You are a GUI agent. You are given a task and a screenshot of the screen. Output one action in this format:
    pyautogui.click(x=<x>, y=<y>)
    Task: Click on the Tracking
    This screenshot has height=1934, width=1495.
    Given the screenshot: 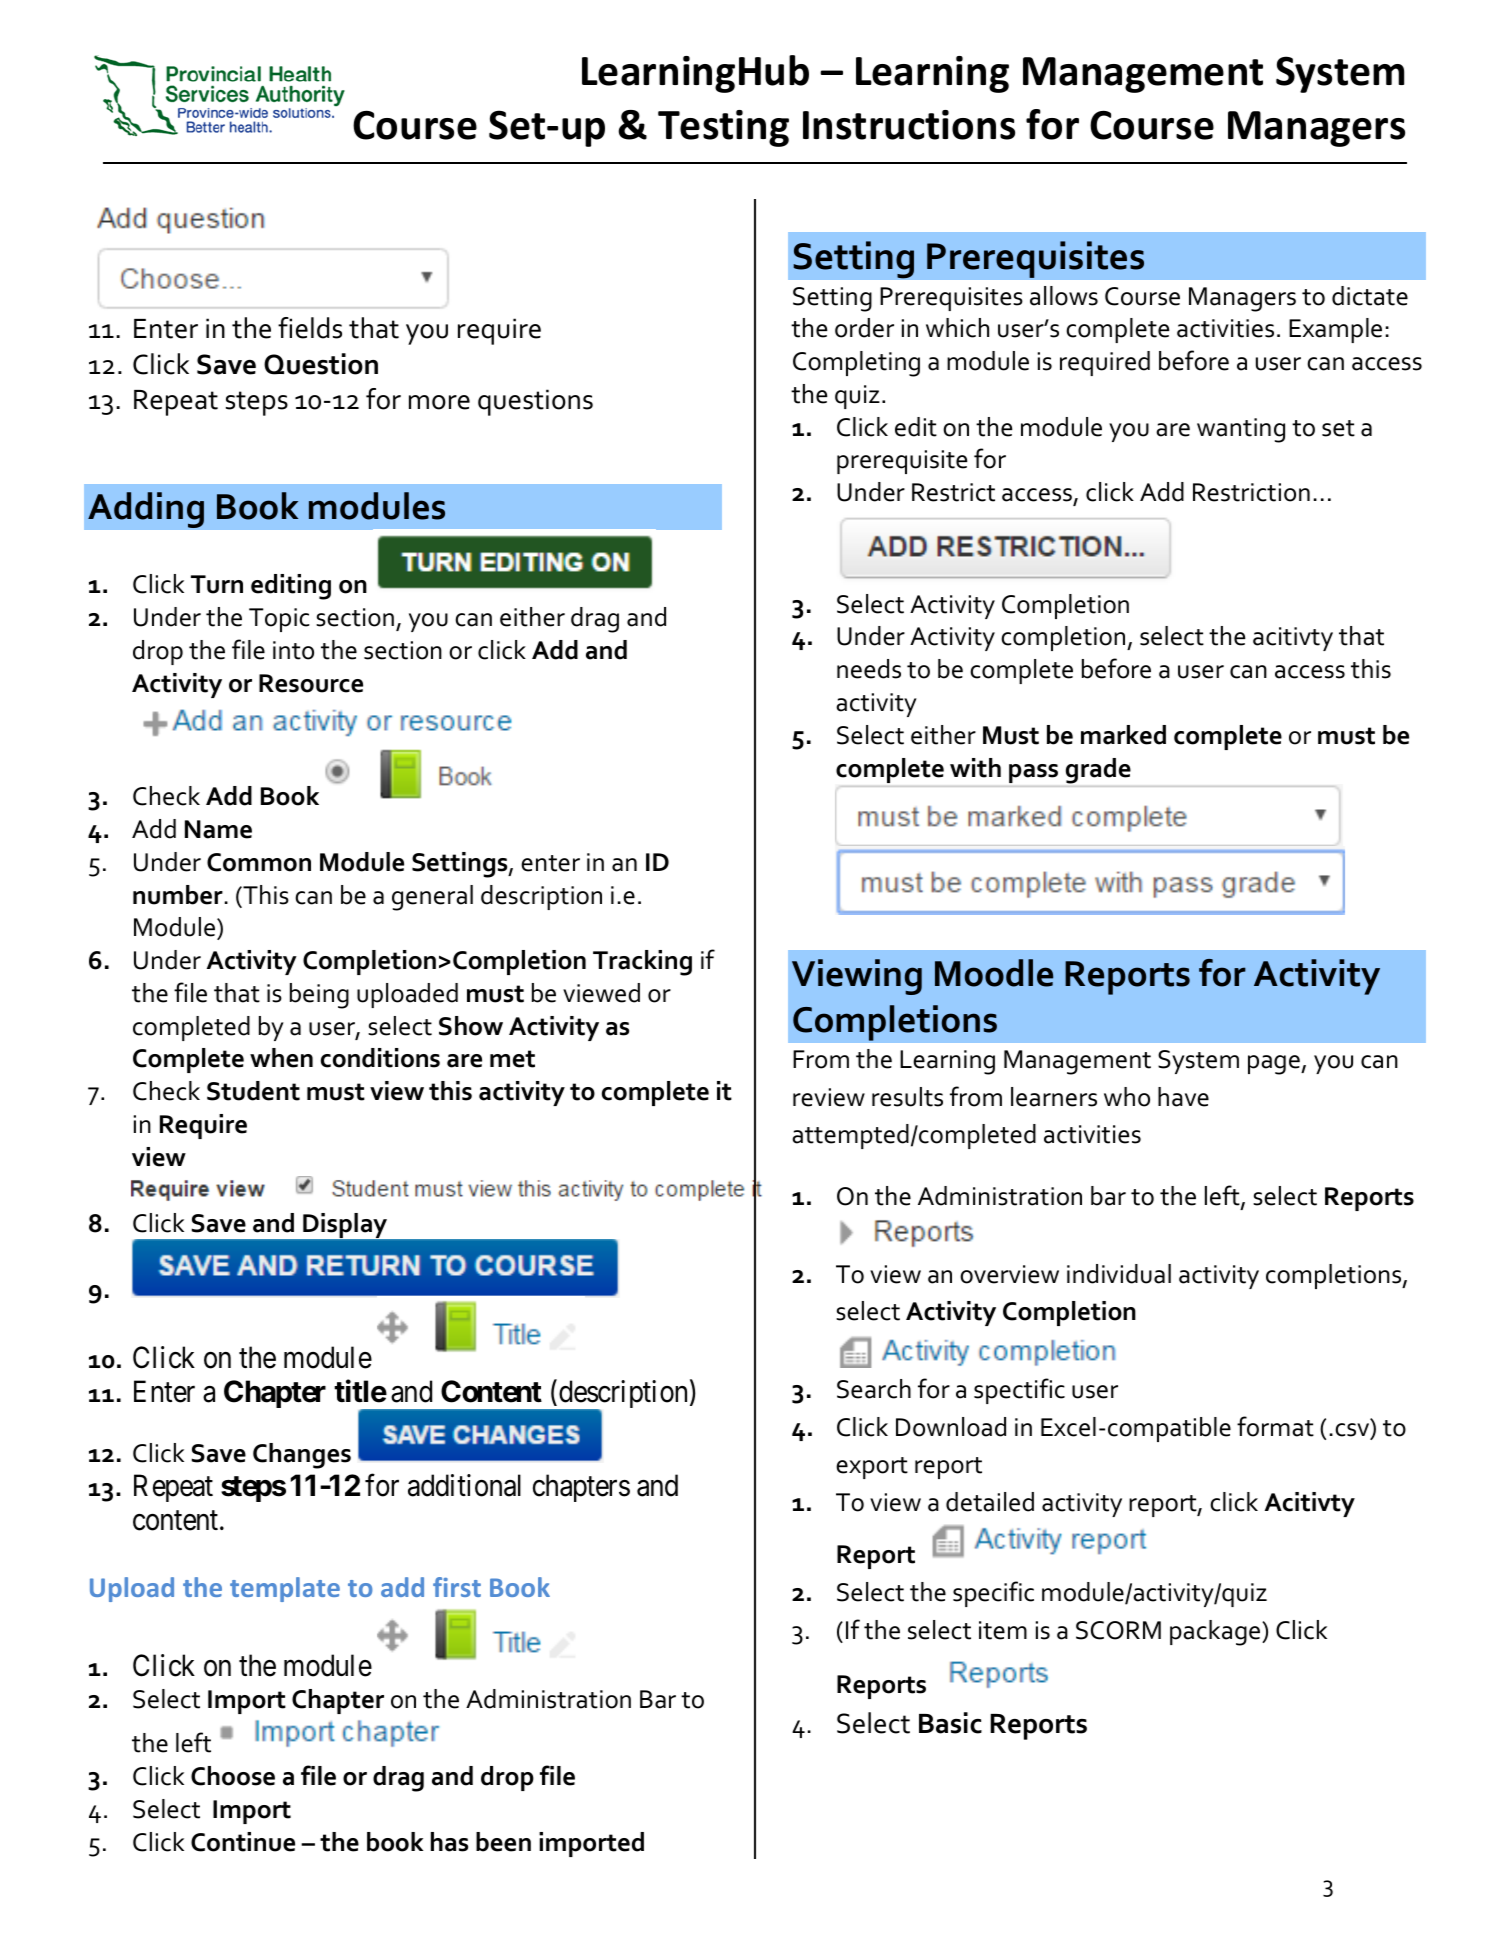 What is the action you would take?
    pyautogui.click(x=642, y=963)
